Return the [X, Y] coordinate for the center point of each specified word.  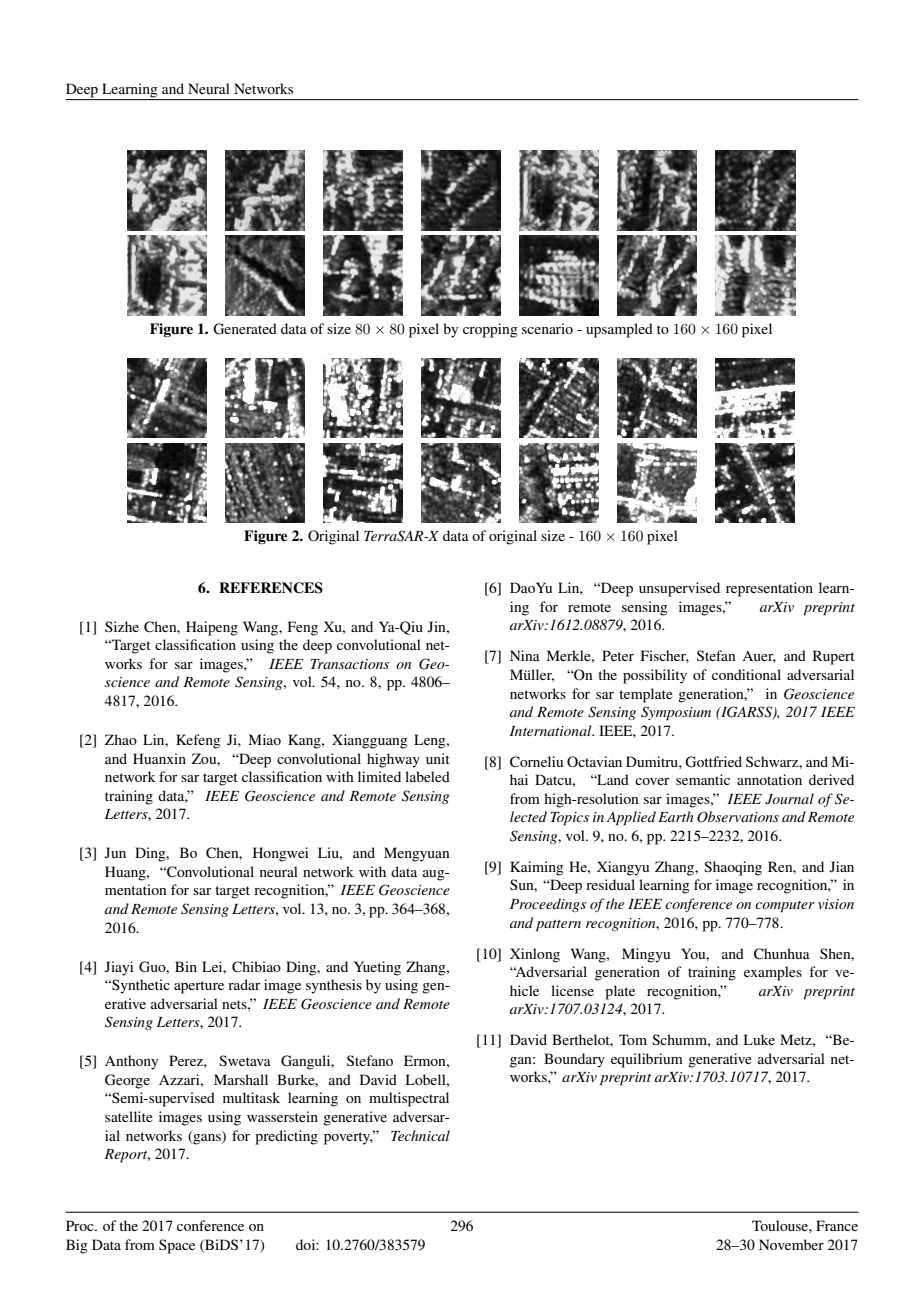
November [791, 1244]
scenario [547, 328]
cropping [490, 330]
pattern [558, 926]
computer [785, 907]
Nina [525, 655]
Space [177, 1246]
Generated [245, 329]
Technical [420, 1135]
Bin [186, 966]
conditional [746, 674]
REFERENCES [271, 588]
